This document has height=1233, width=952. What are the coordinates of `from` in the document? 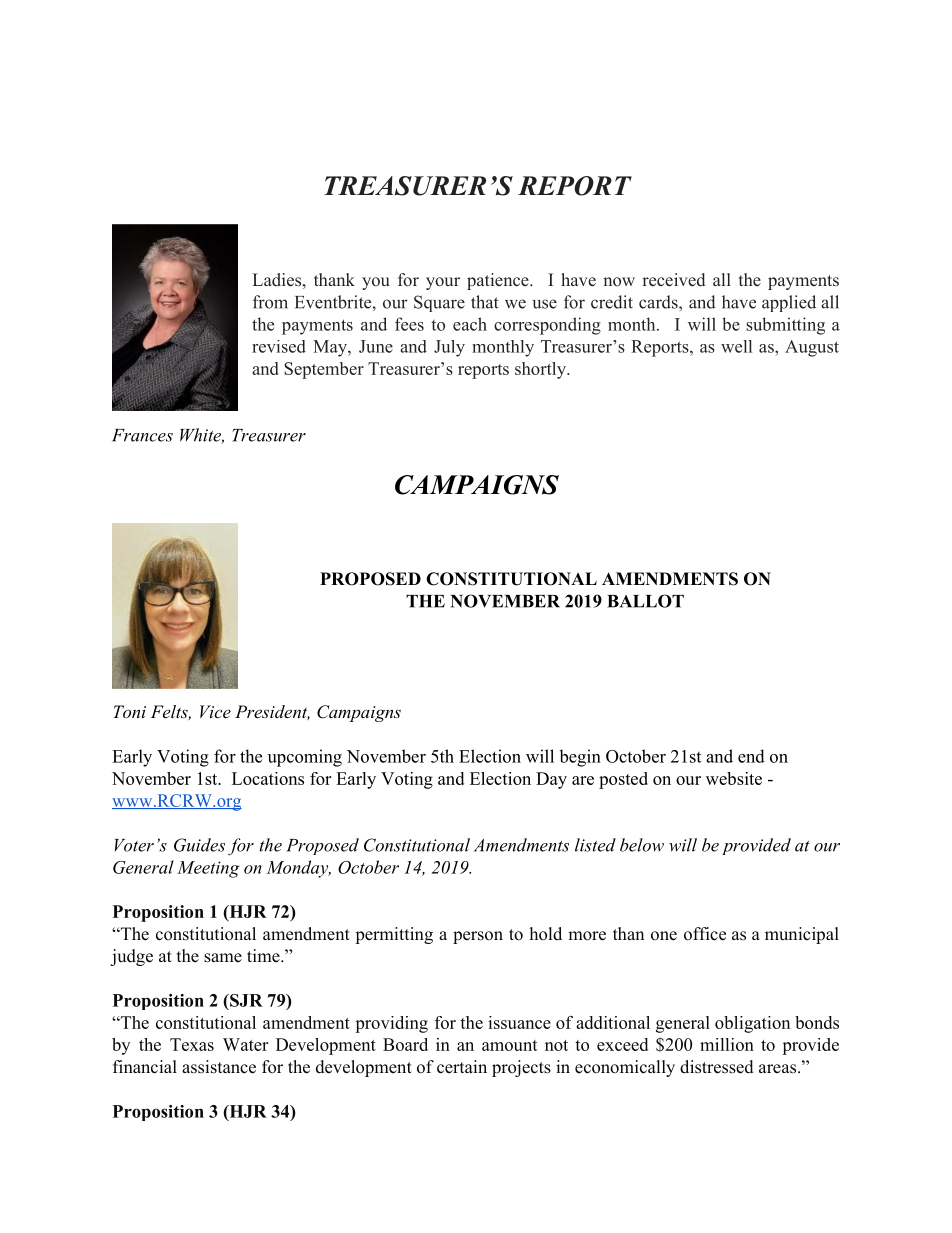 It's located at (270, 302).
